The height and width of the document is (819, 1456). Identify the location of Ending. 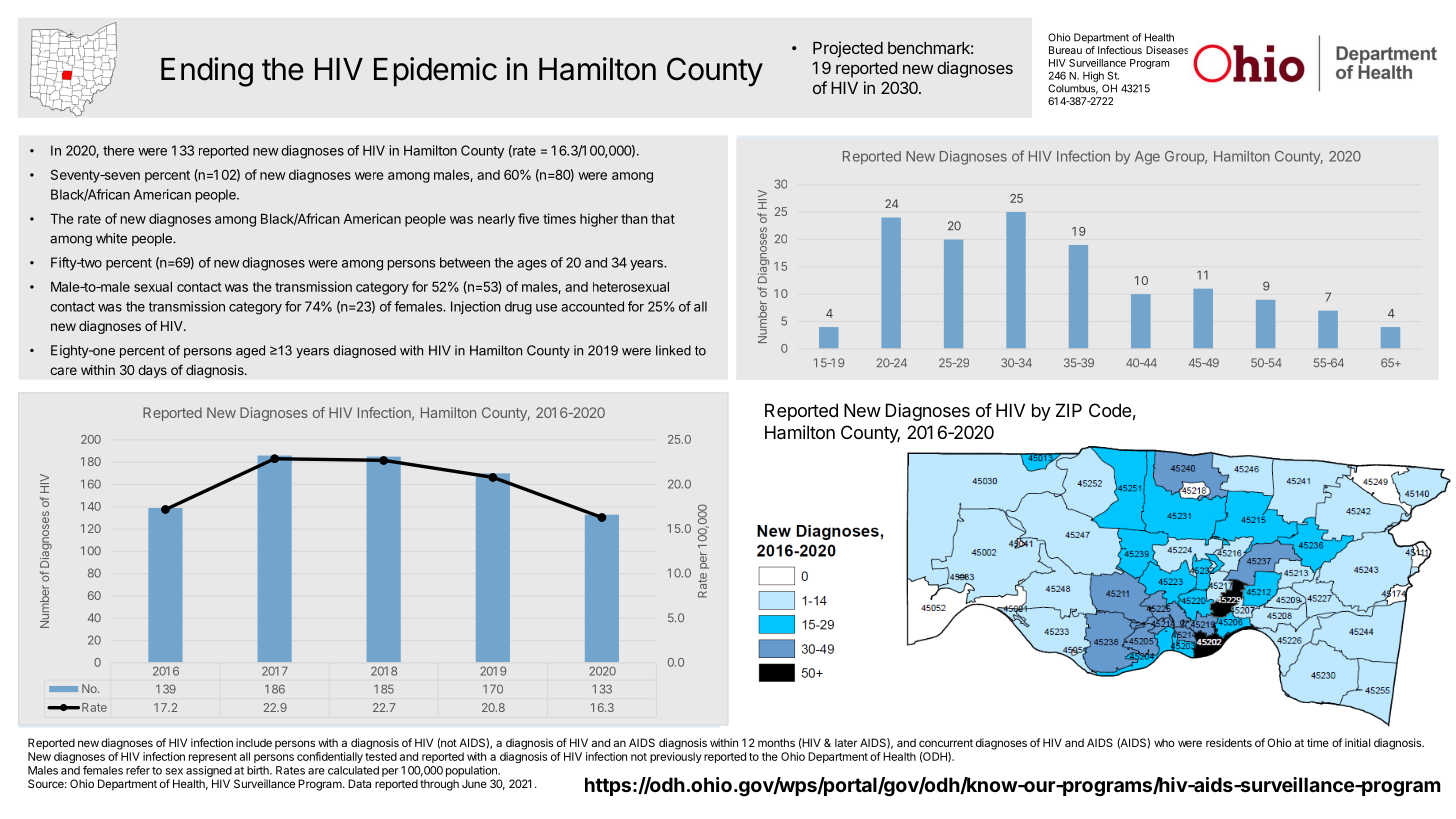
(207, 72).
